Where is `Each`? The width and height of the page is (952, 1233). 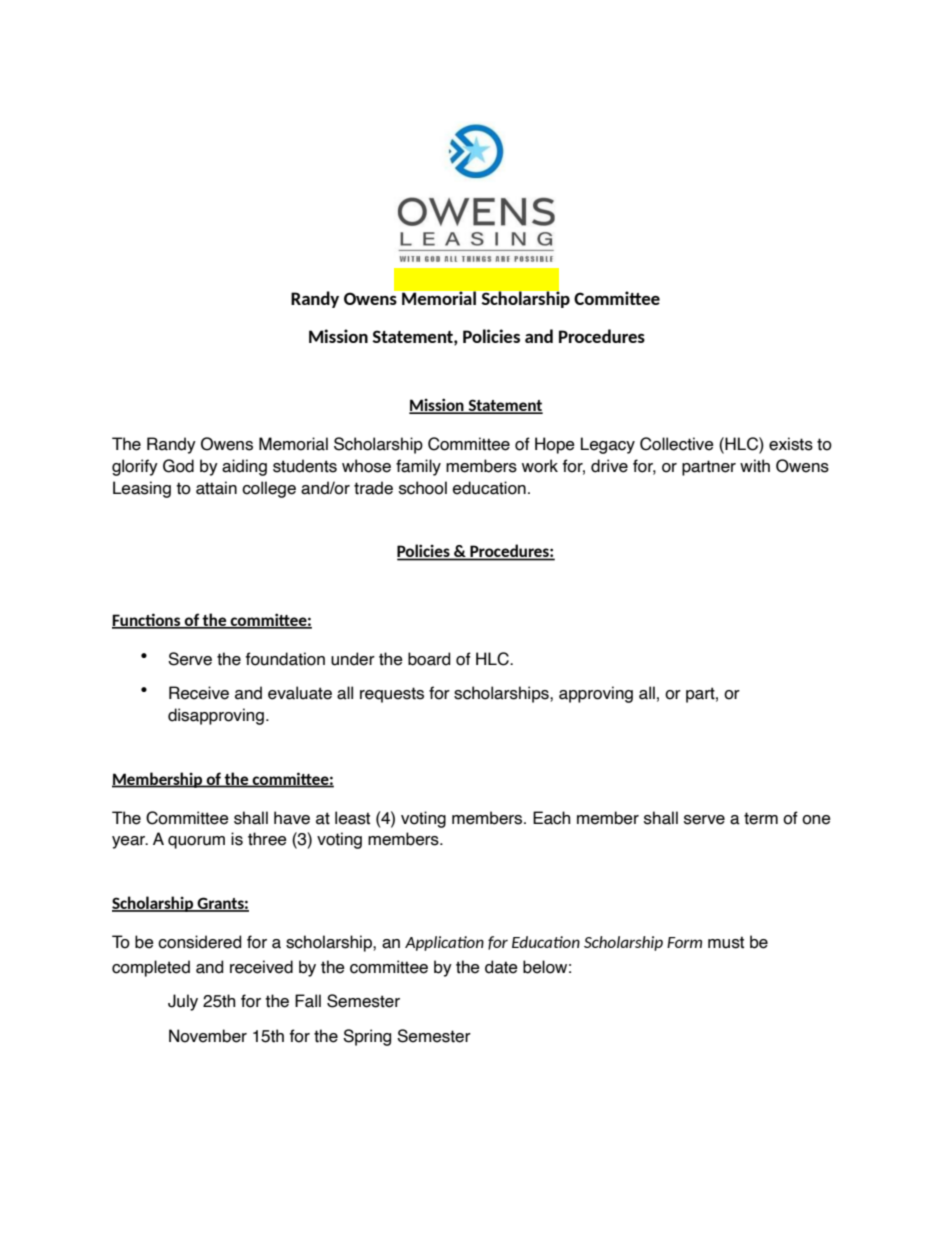
Each is located at coordinates (551, 818).
